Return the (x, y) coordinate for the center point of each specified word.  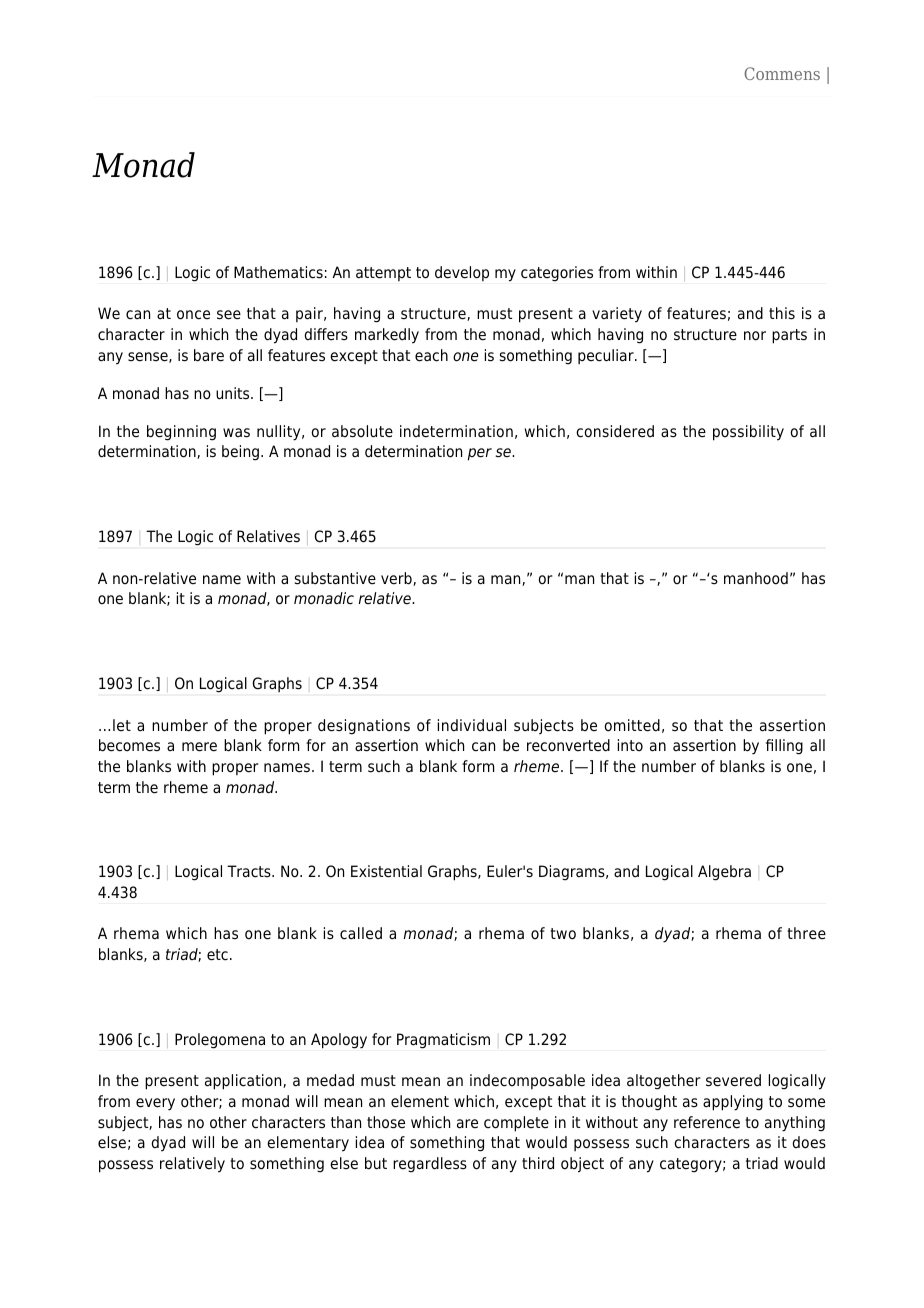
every (155, 1104)
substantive (335, 578)
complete (516, 1124)
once (193, 315)
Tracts (250, 871)
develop (462, 273)
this (782, 313)
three (806, 933)
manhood (756, 578)
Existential (386, 871)
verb (397, 579)
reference (707, 1122)
